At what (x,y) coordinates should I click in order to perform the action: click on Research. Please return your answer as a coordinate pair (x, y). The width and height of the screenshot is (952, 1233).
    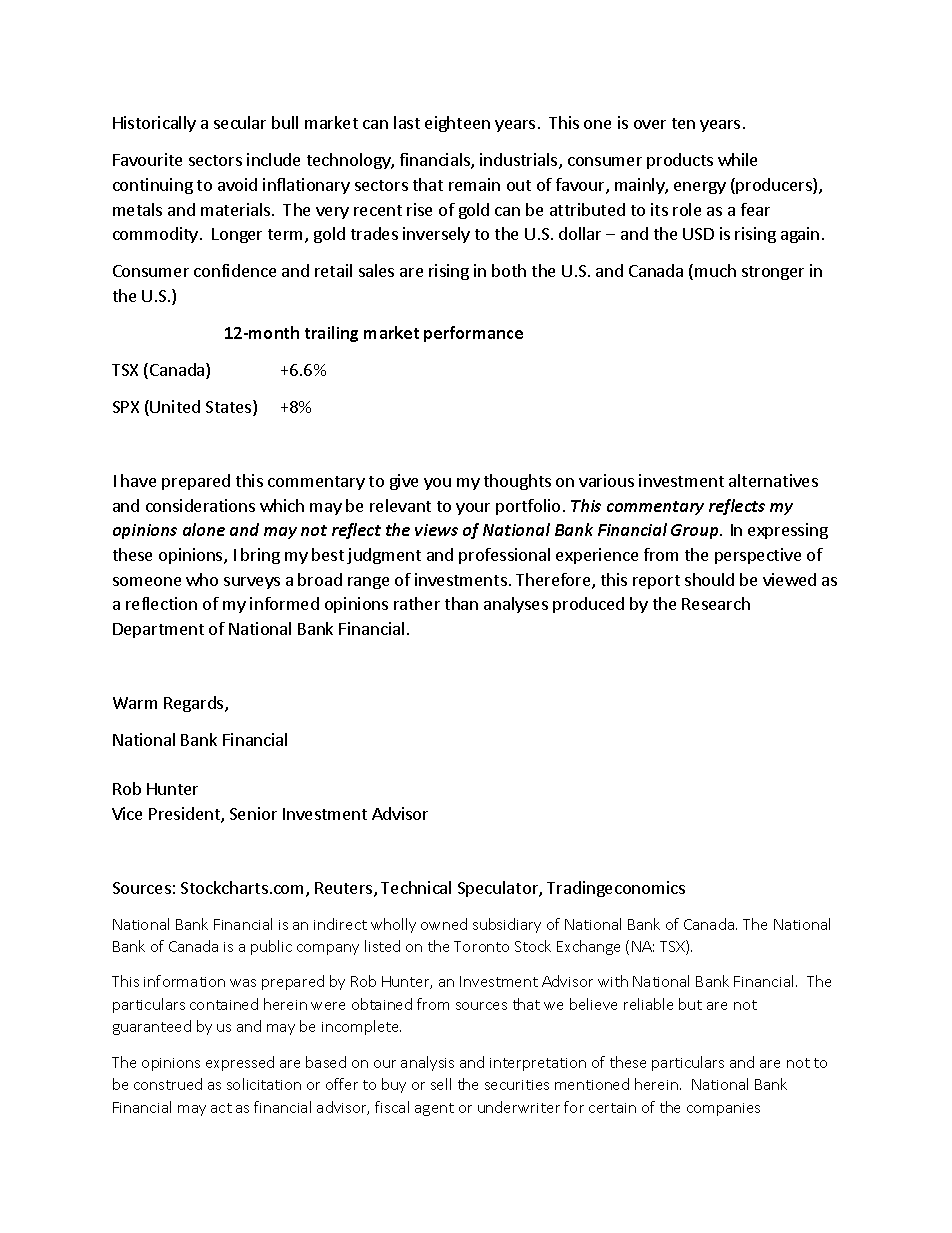
    Looking at the image, I should click on (716, 603).
